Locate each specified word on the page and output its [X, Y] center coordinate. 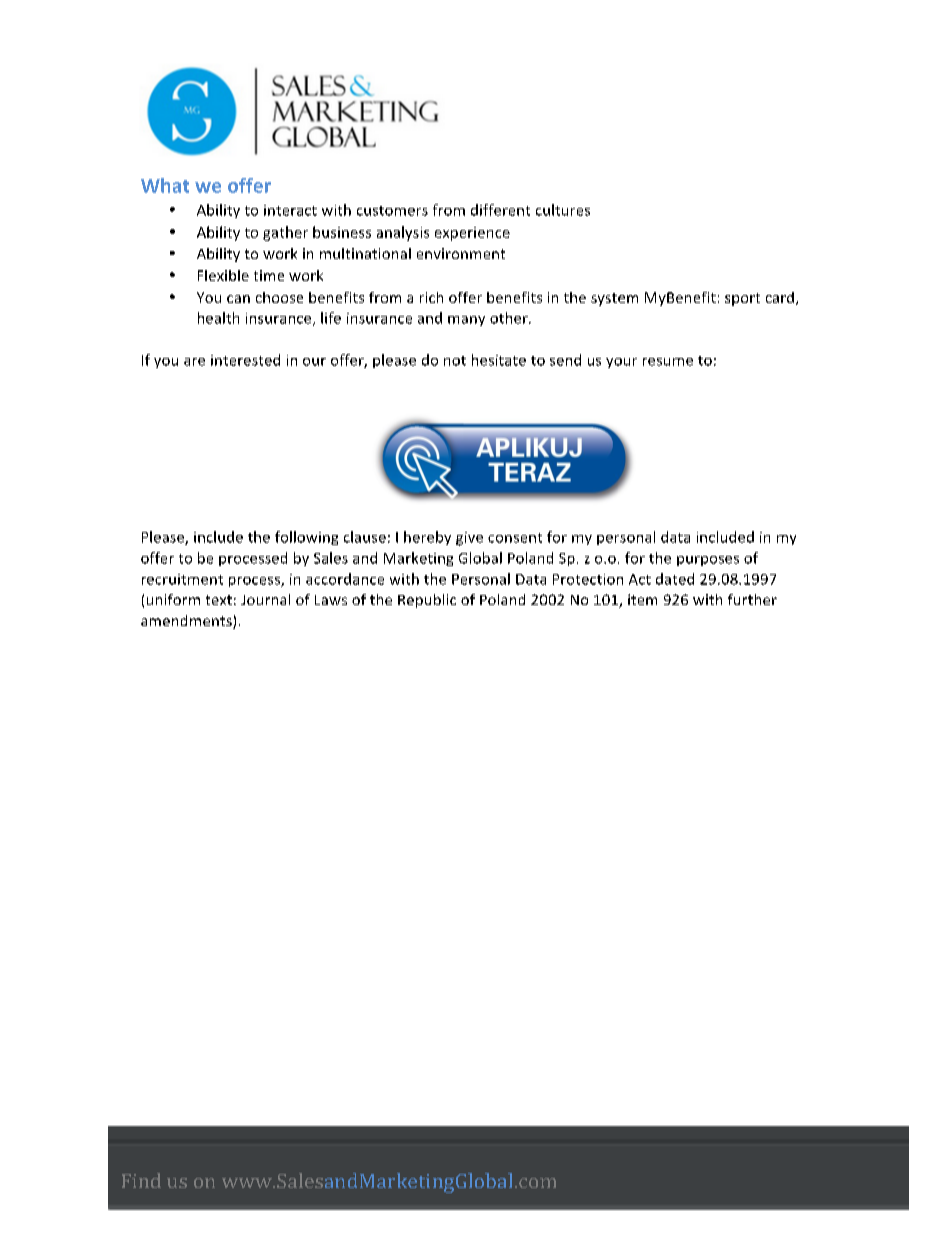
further [752, 599]
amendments [187, 622]
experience [472, 234]
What [165, 185]
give [469, 539]
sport [742, 299]
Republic [427, 601]
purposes [708, 561]
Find [141, 1180]
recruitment [182, 579]
